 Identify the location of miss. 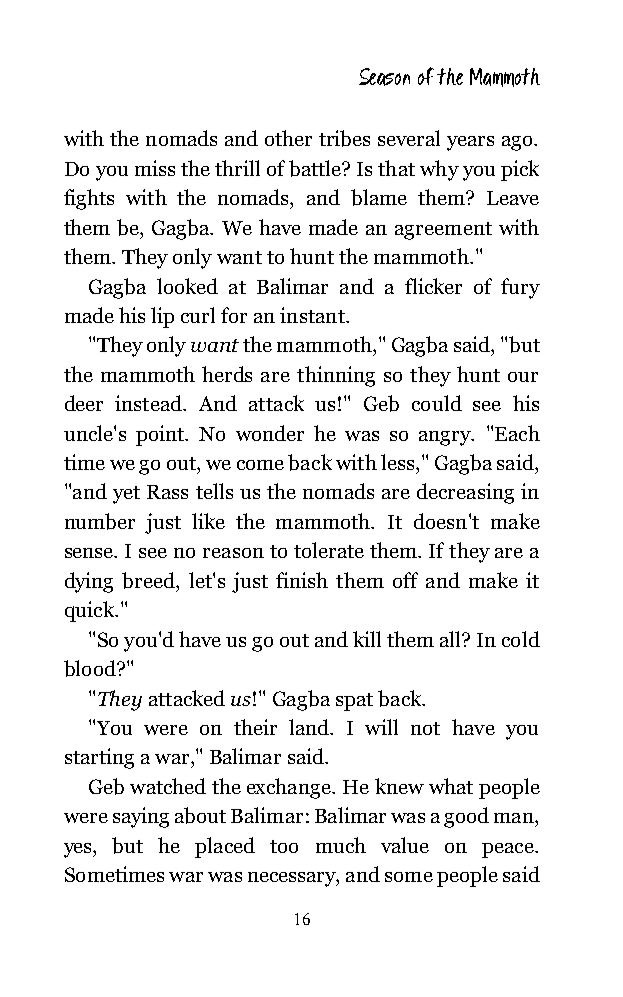
(155, 168).
